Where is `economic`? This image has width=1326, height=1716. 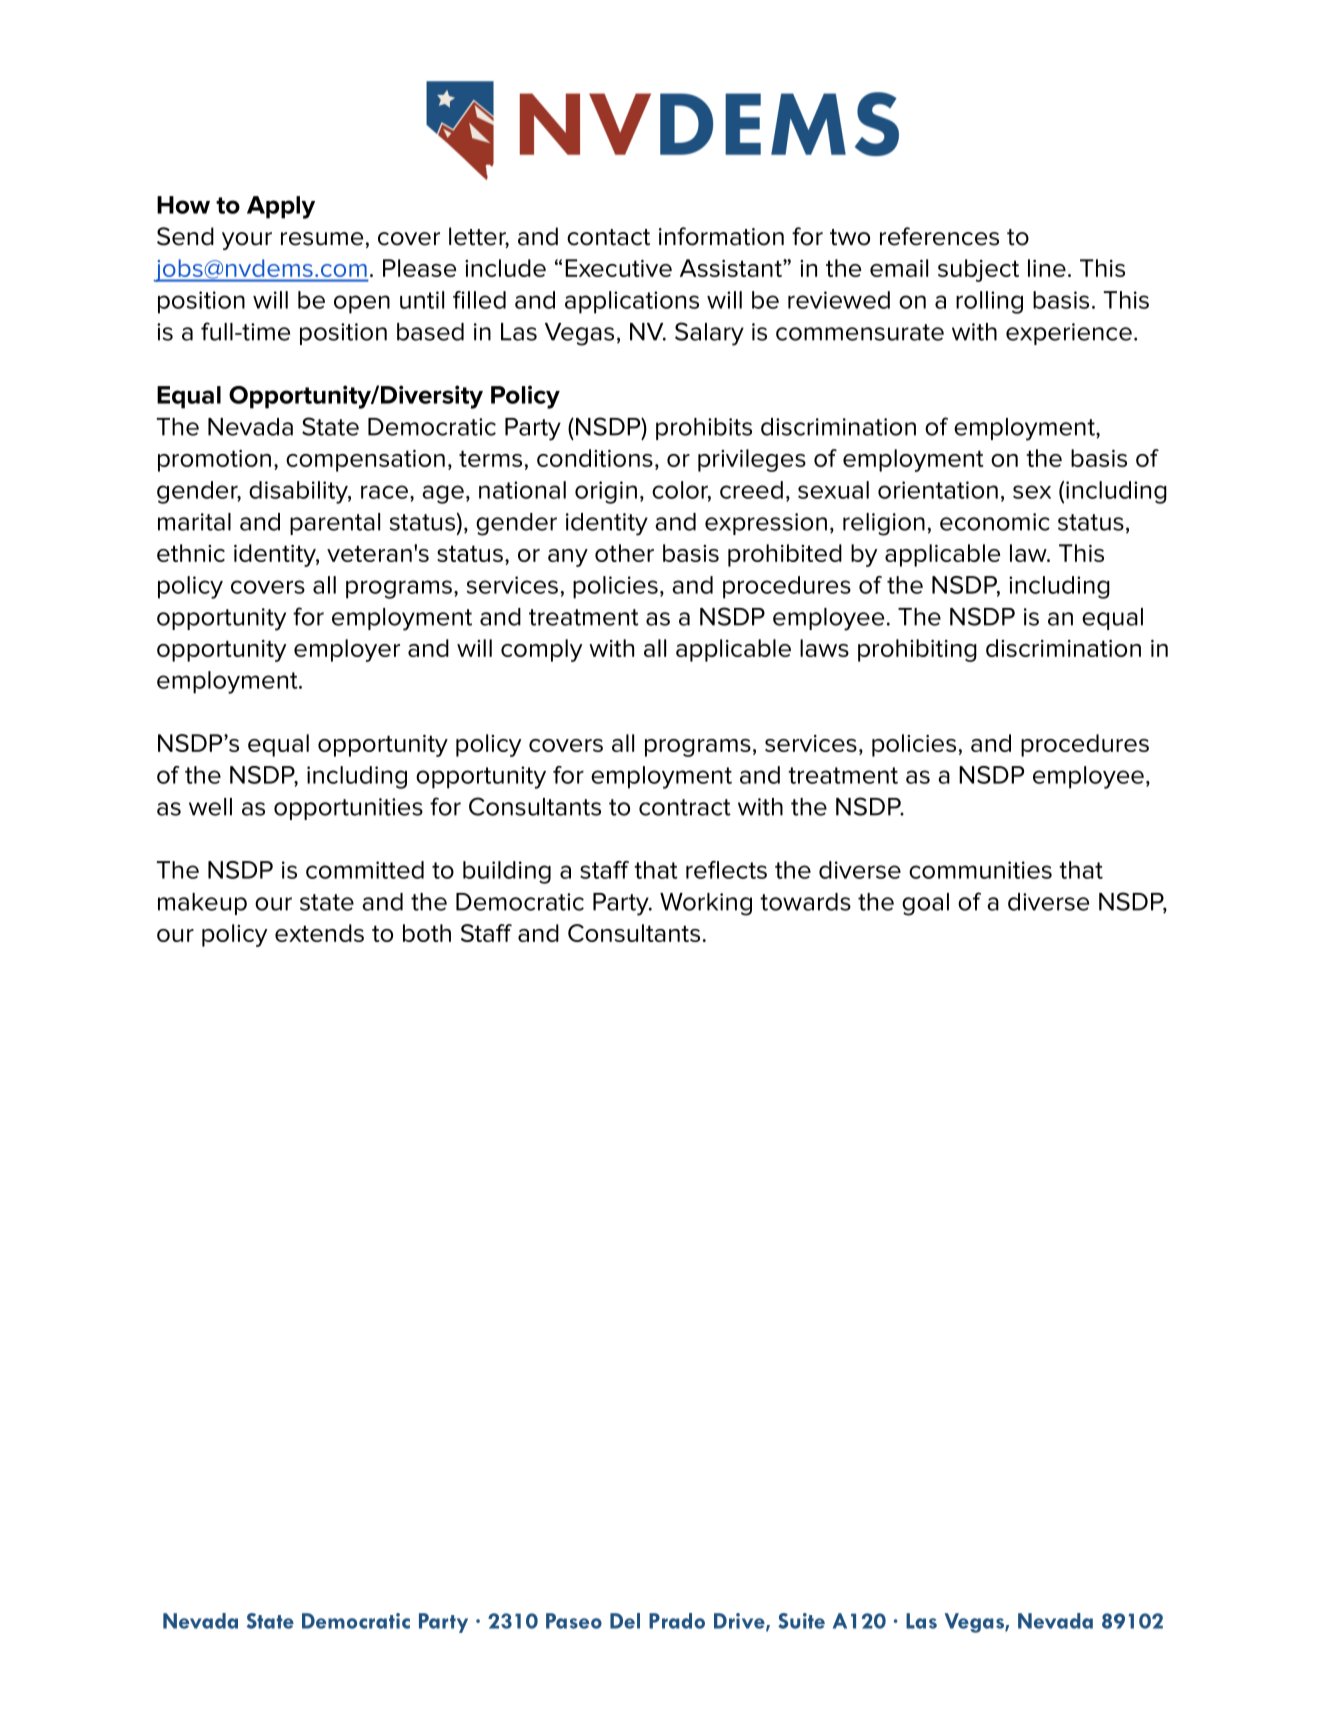
economic is located at coordinates (995, 522).
